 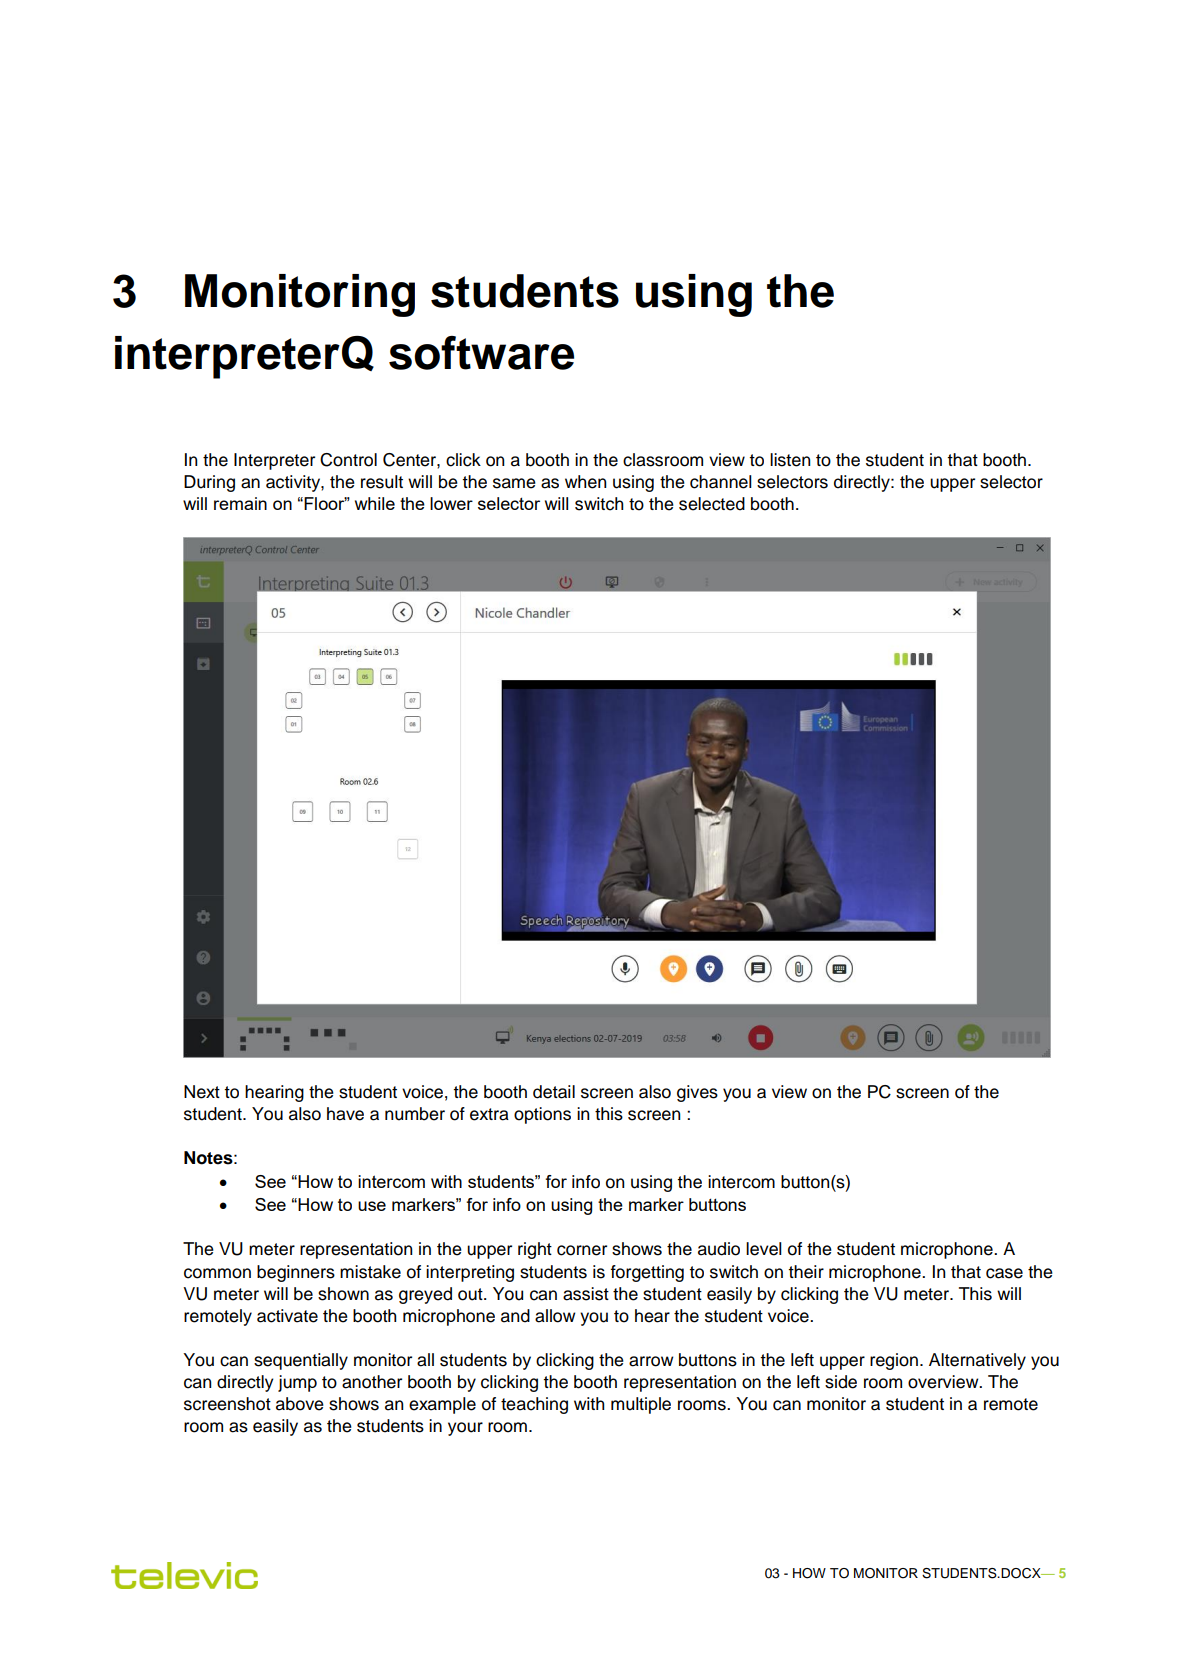 What do you see at coordinates (481, 353) in the page?
I see `software` at bounding box center [481, 353].
